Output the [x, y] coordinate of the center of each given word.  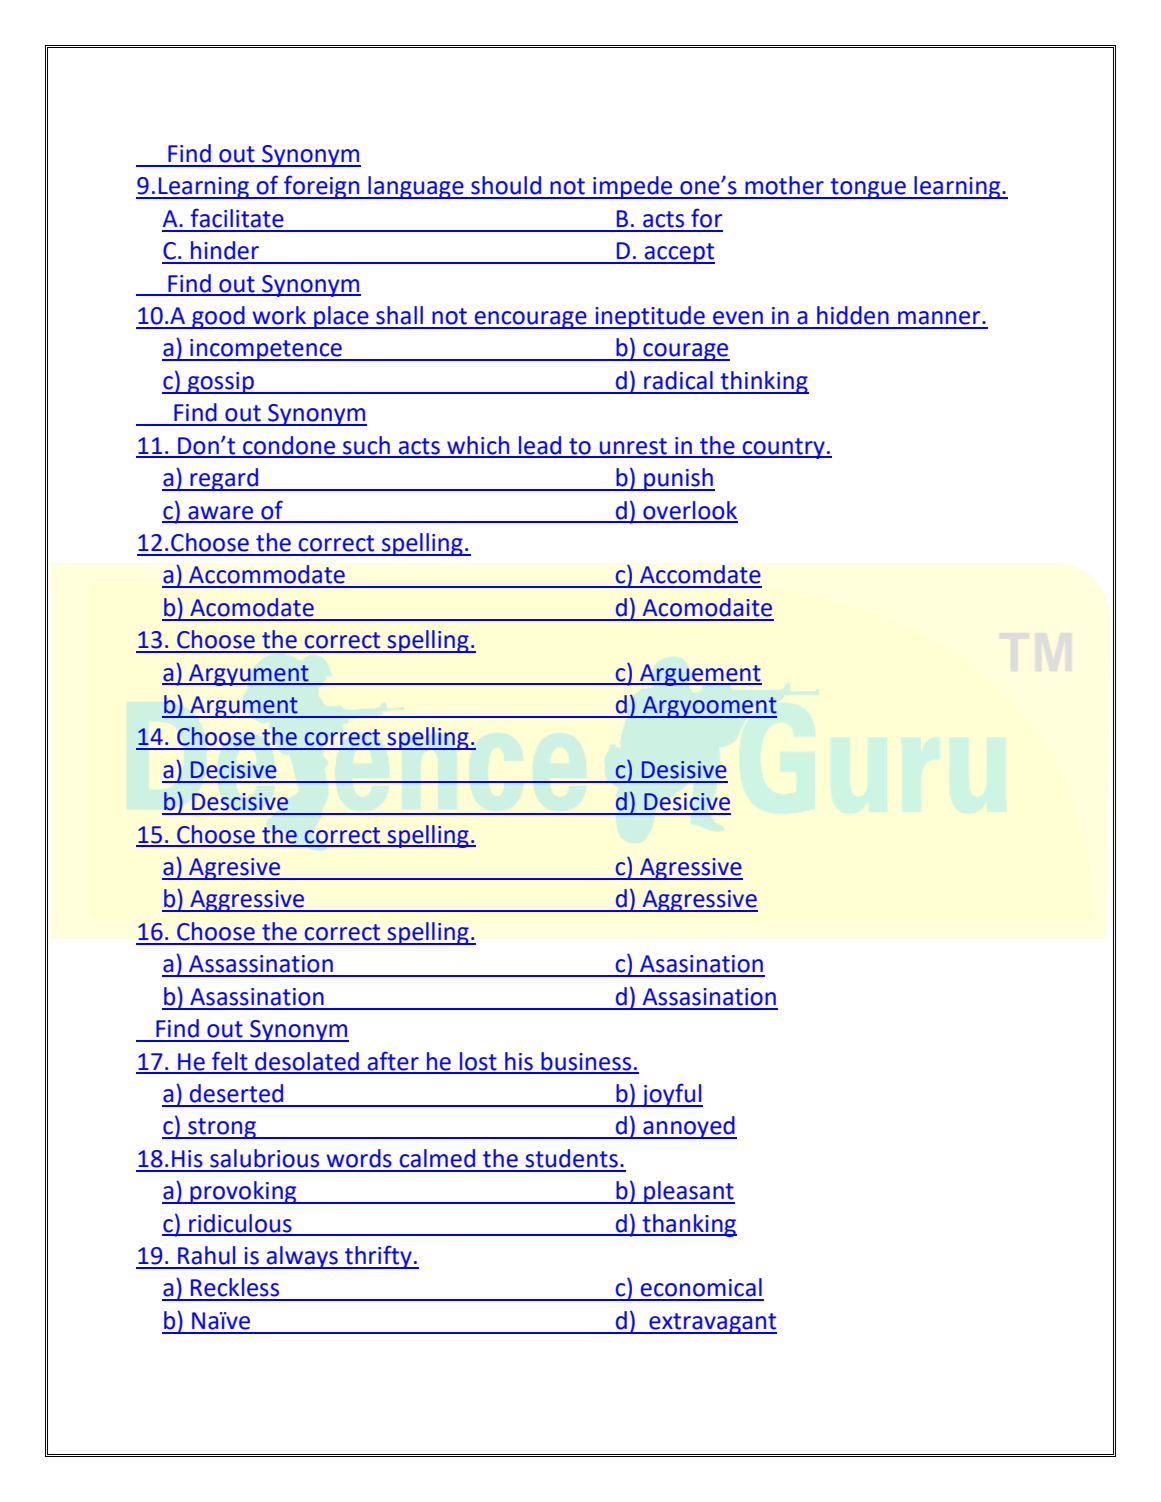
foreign [322, 187]
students [571, 1158]
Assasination [709, 997]
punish [678, 479]
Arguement [700, 675]
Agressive [690, 869]
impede [633, 187]
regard [225, 479]
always [302, 1257]
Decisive [233, 770]
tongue [868, 188]
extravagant [712, 1323]
